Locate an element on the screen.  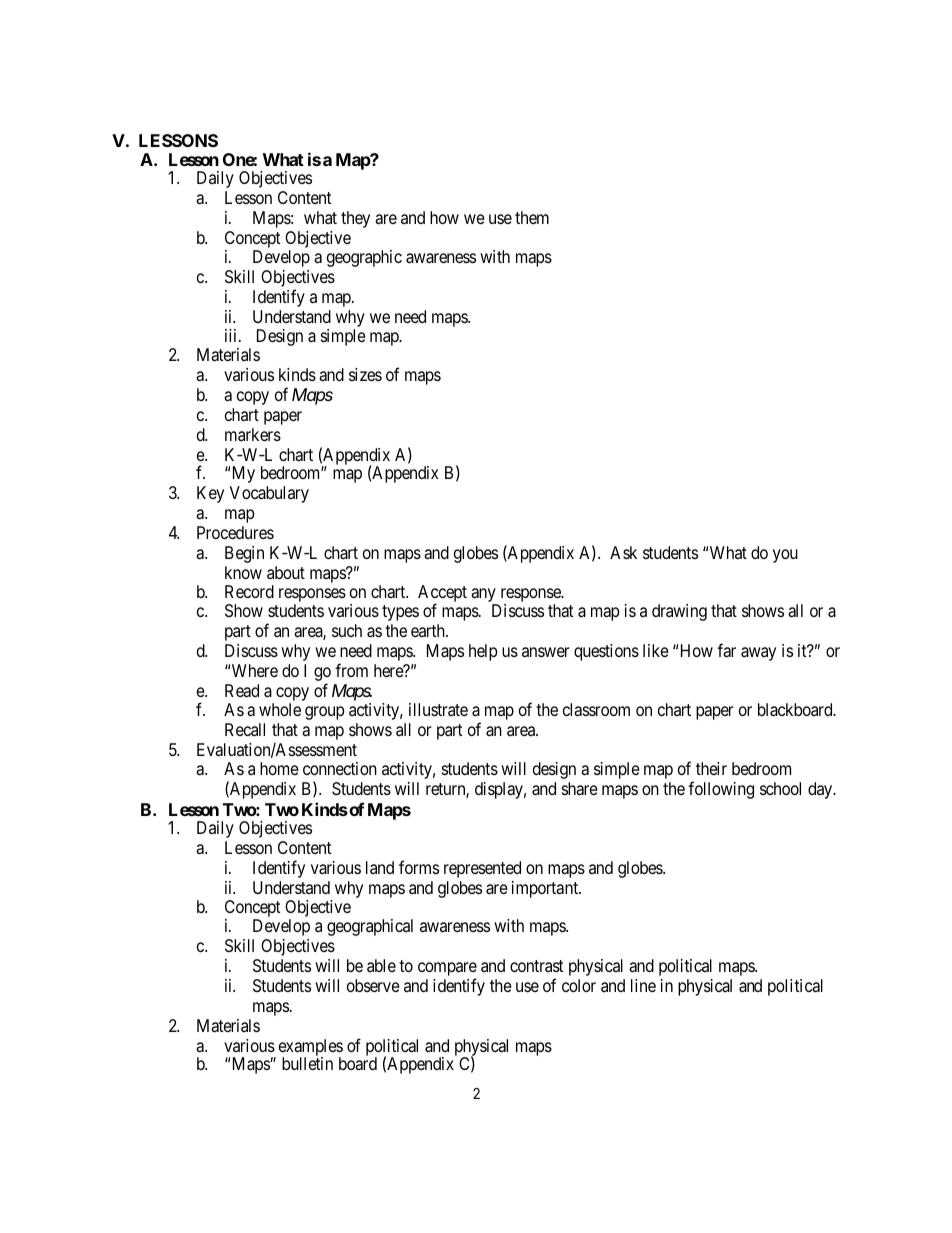
whole is located at coordinates (280, 709).
